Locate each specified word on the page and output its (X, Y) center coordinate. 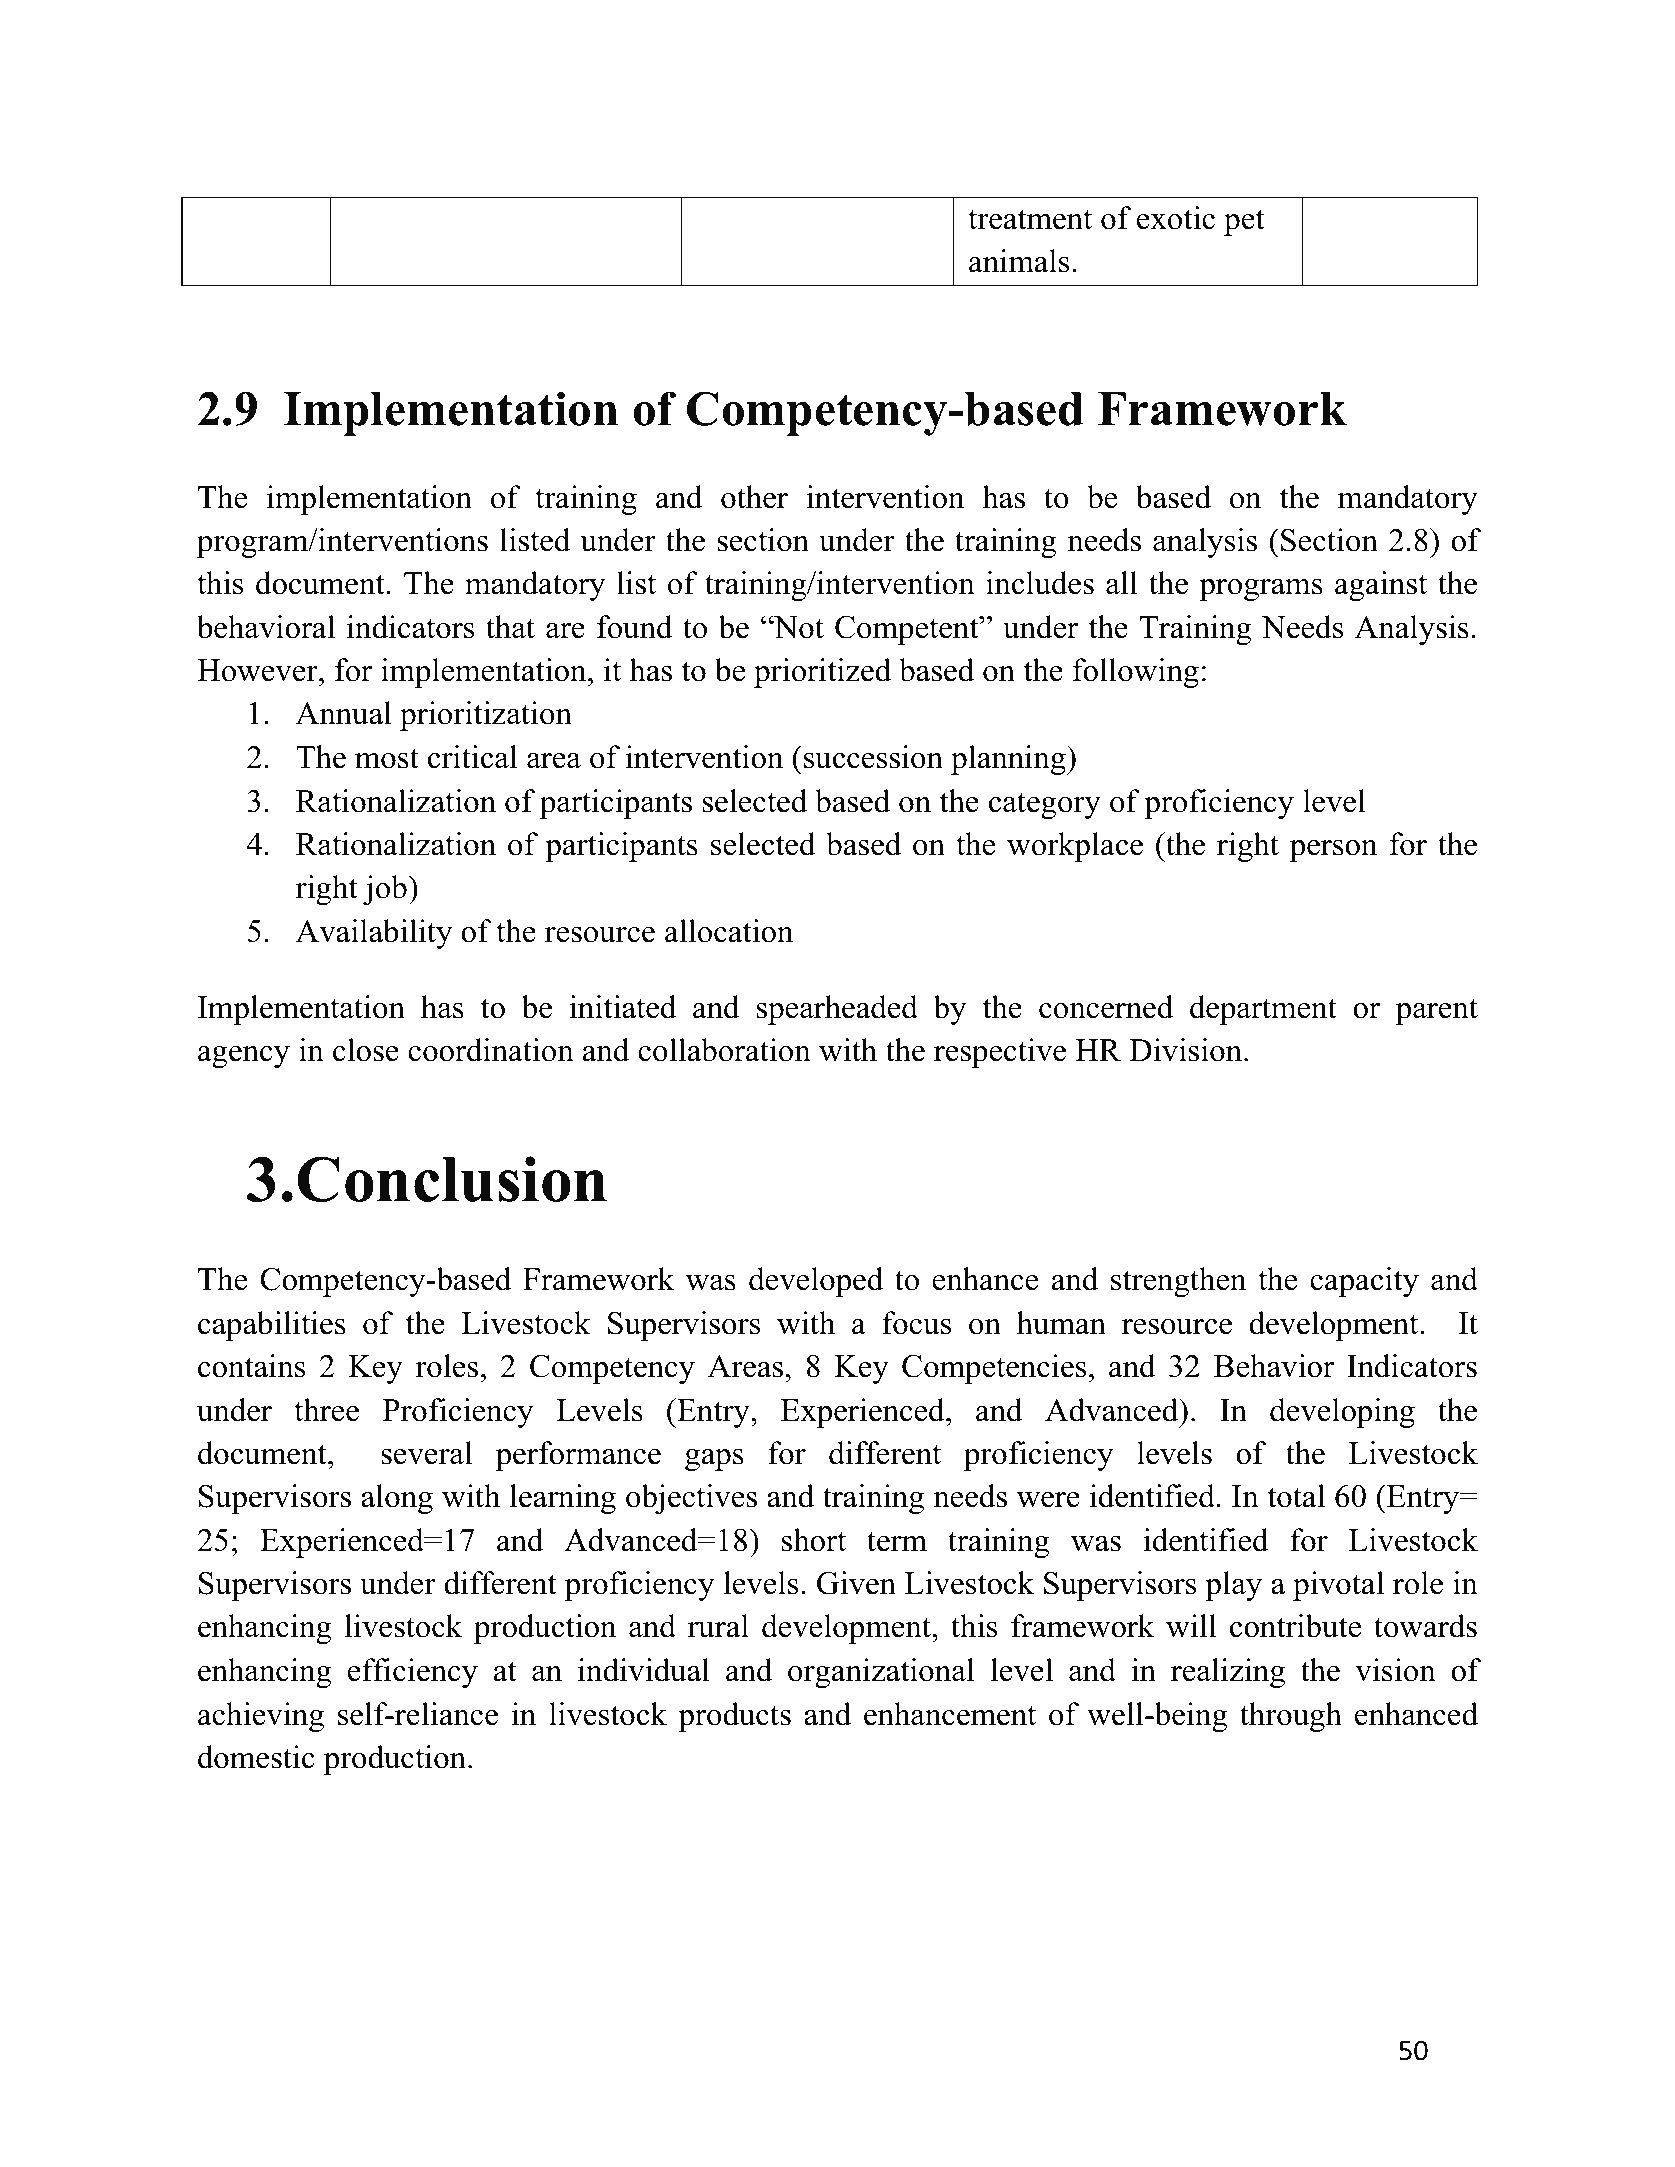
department (1263, 1010)
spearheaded (837, 1010)
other (754, 497)
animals (1019, 261)
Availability (374, 934)
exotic (1176, 218)
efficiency (413, 1673)
